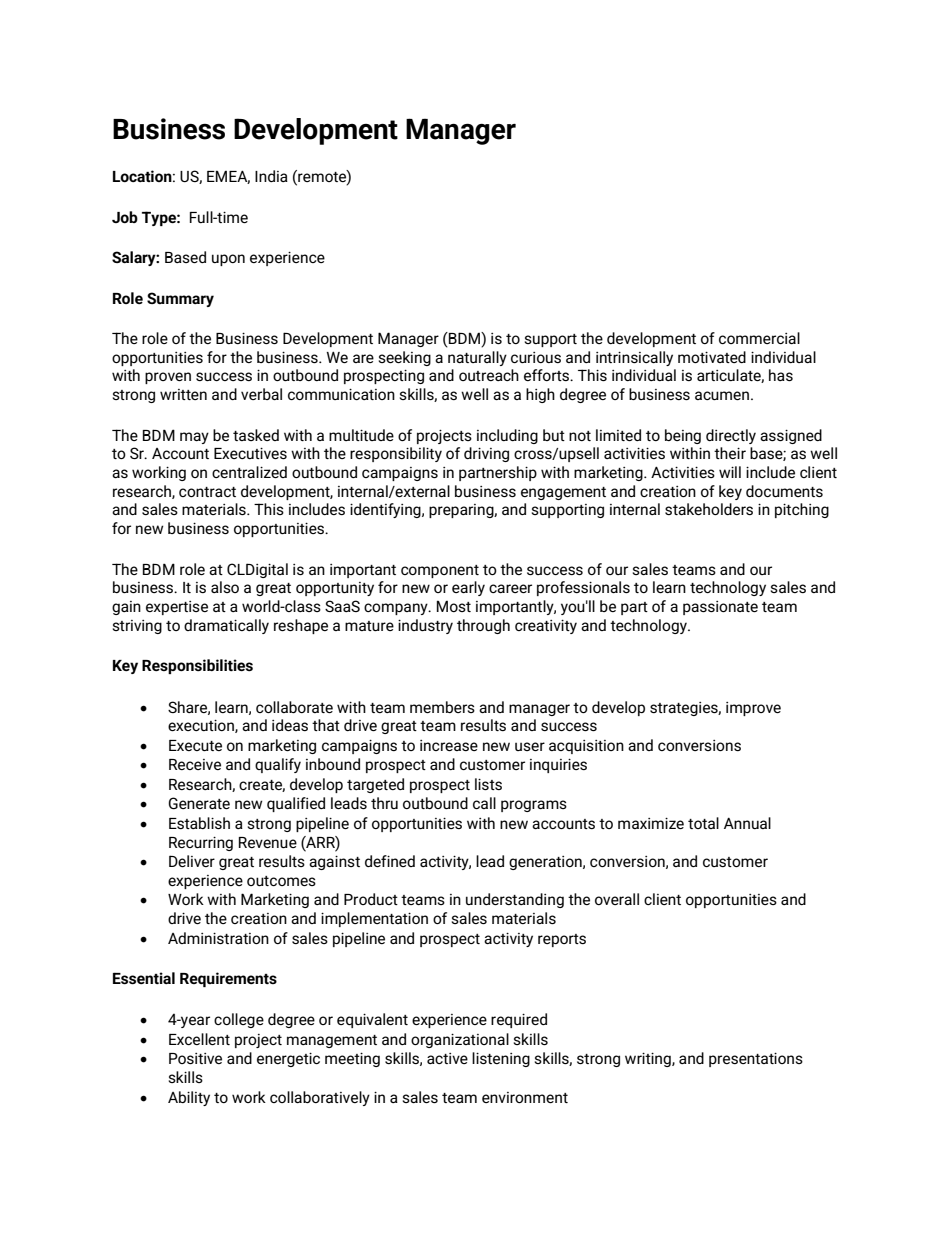 This page has height=1233, width=952. I want to click on Positive, so click(195, 1058).
